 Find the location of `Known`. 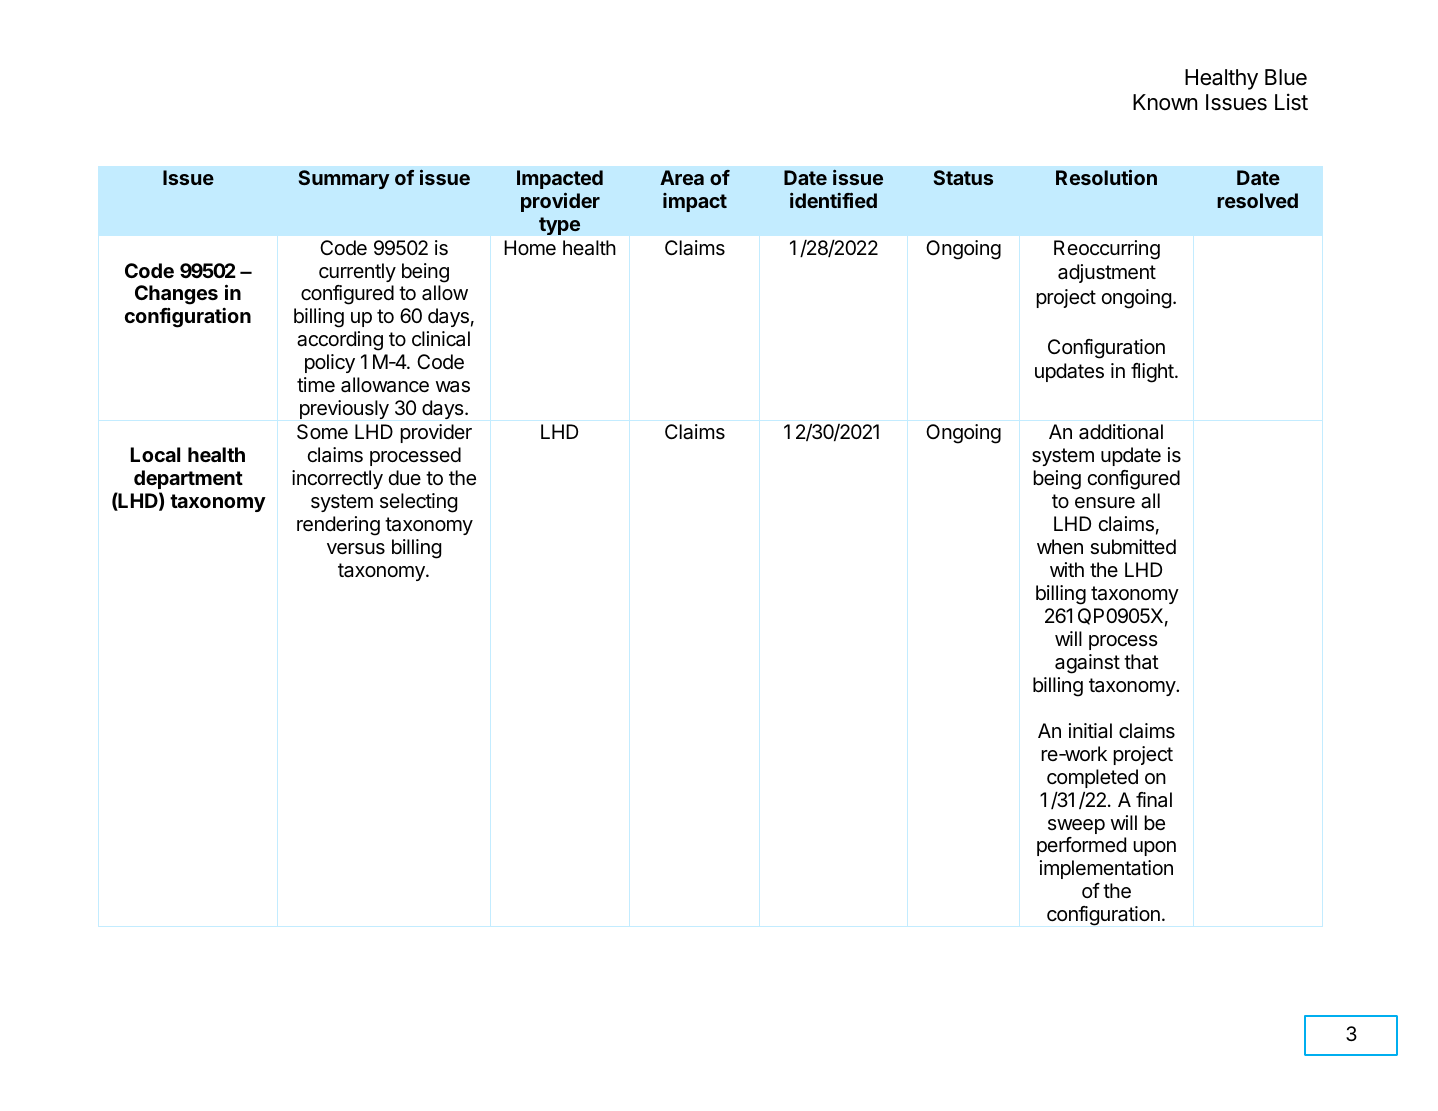

Known is located at coordinates (1165, 102).
